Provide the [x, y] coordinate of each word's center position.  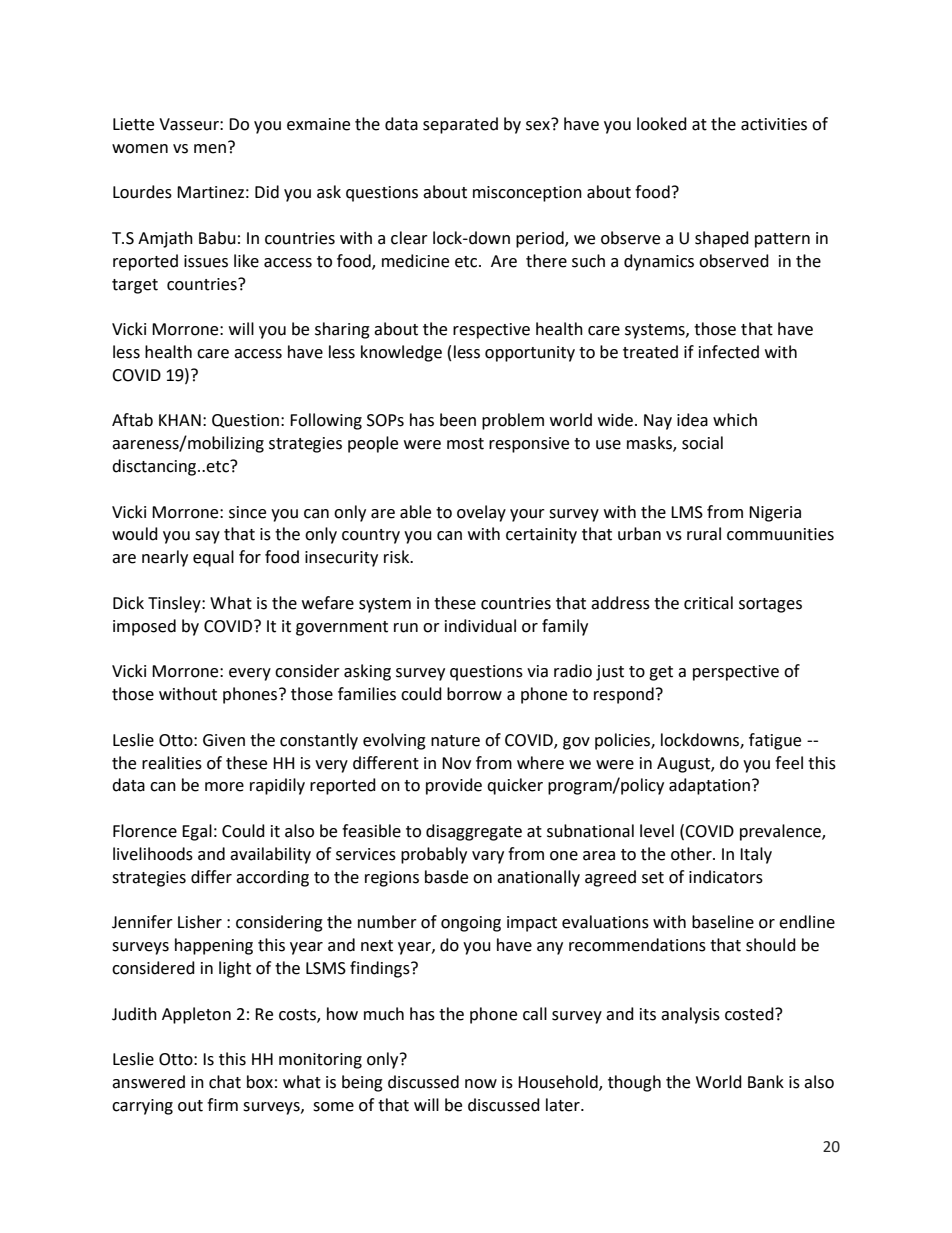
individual [480, 626]
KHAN [180, 420]
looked [662, 124]
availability [270, 855]
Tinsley [175, 604]
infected [729, 352]
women [140, 149]
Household [559, 1083]
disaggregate [474, 832]
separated [460, 125]
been [458, 420]
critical [708, 603]
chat [225, 1082]
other [692, 854]
